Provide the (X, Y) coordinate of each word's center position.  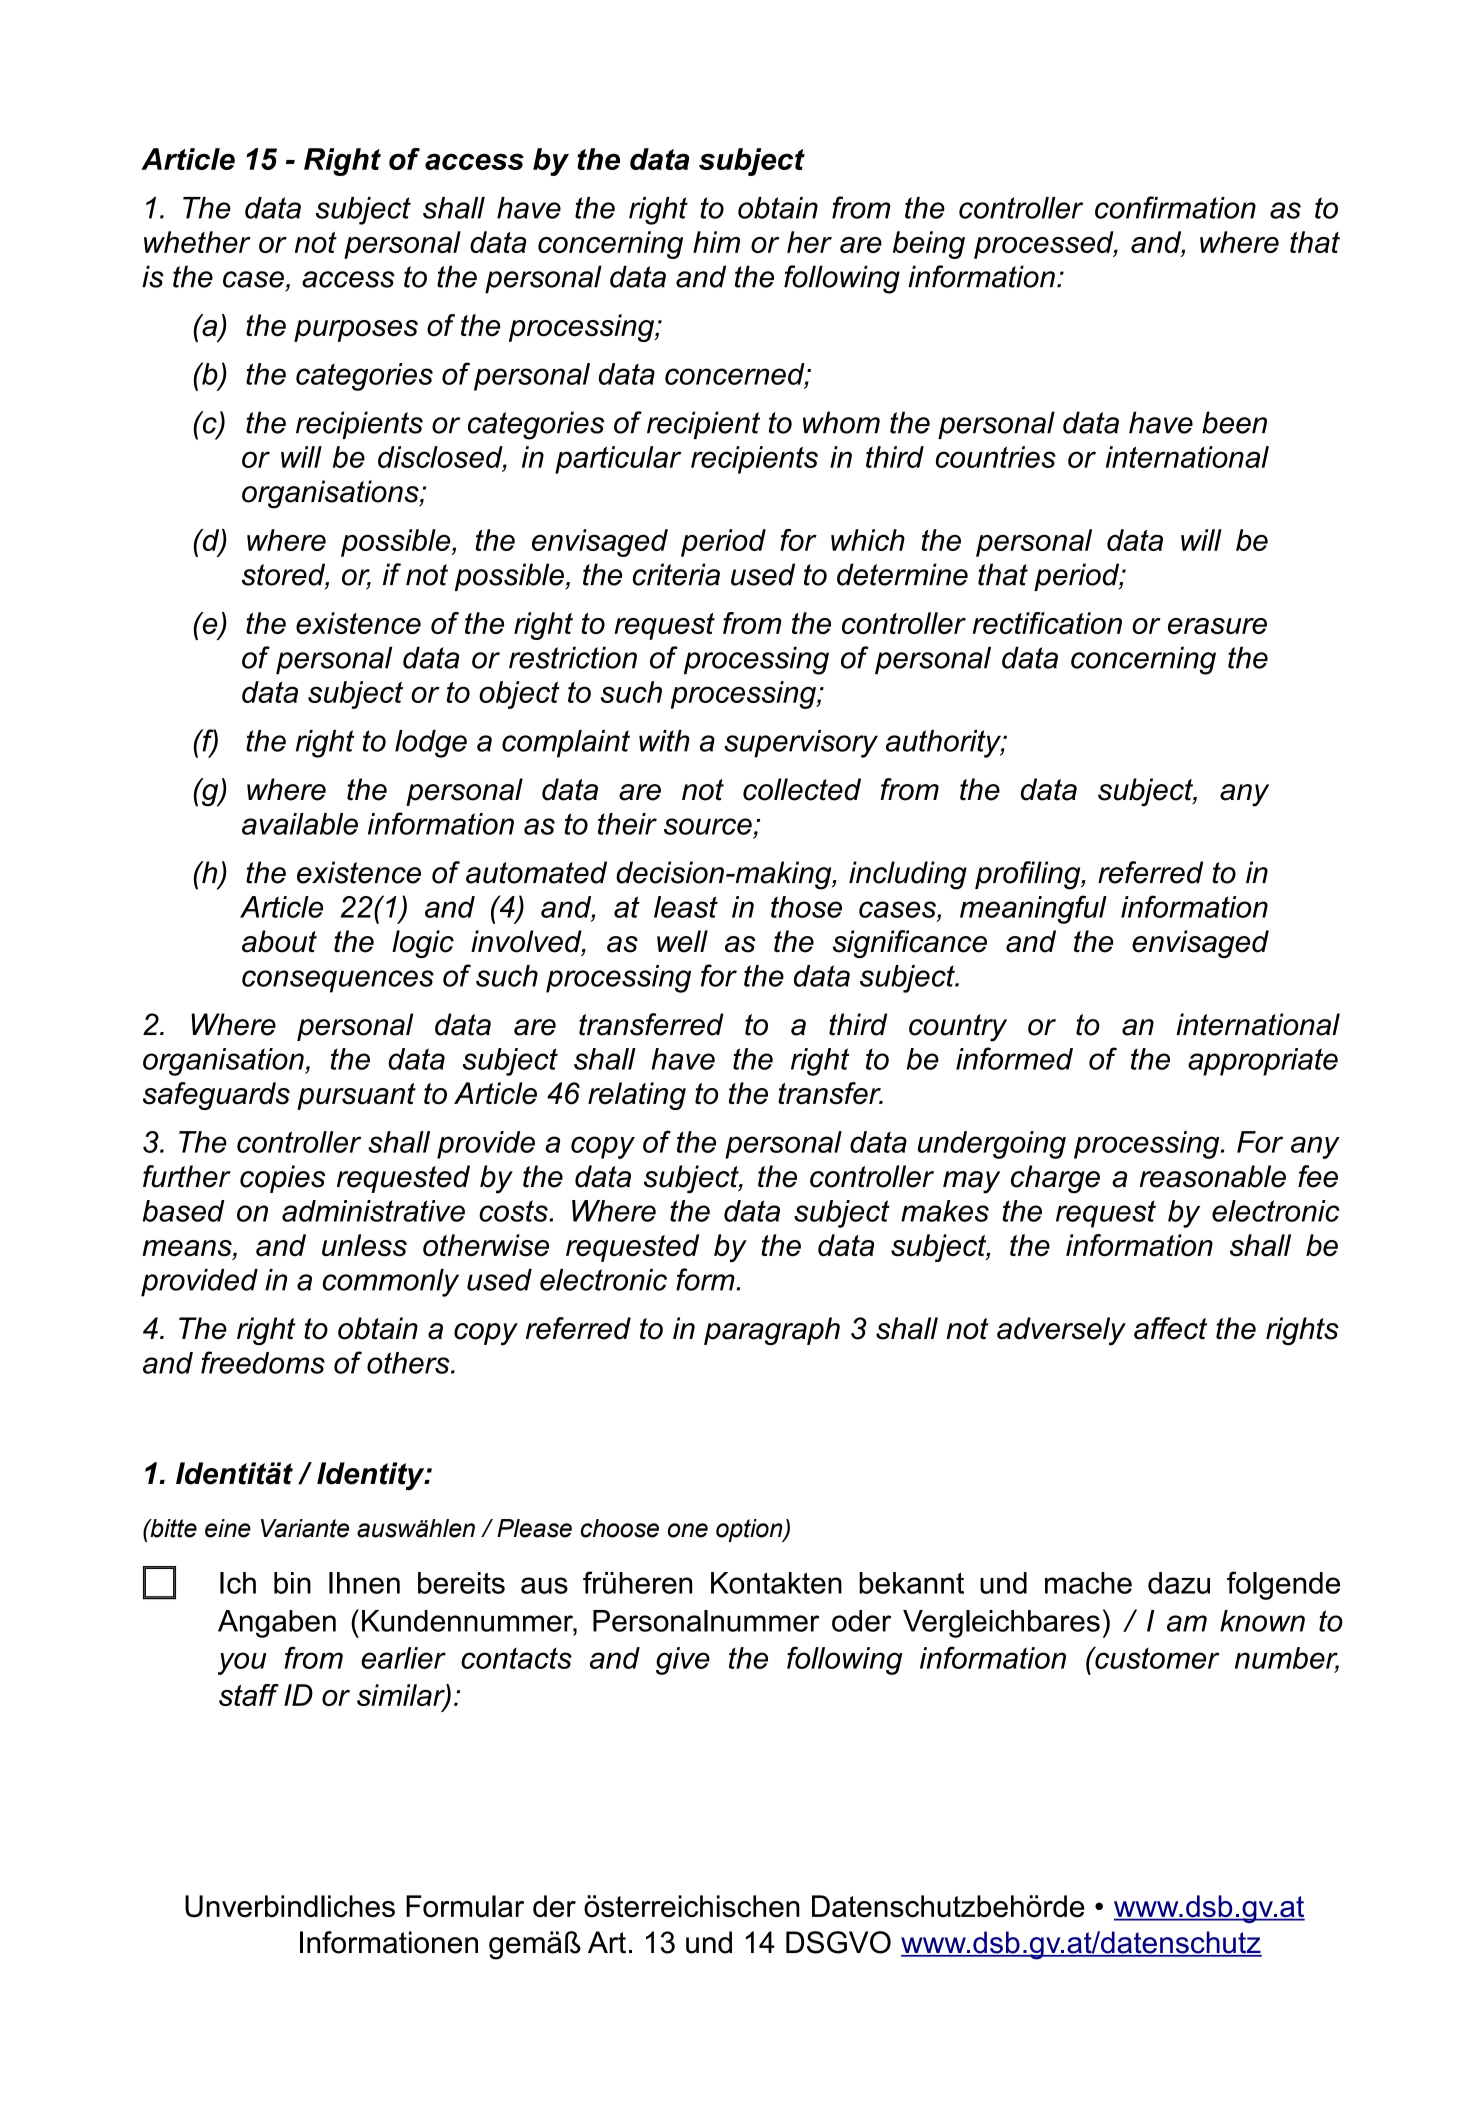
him (716, 242)
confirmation (1175, 207)
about (279, 941)
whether (197, 242)
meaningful (1033, 909)
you (242, 1663)
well (682, 941)
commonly (391, 1283)
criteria (676, 574)
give (683, 1661)
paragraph (772, 1331)
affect (1170, 1328)
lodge (431, 744)
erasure (1217, 626)
